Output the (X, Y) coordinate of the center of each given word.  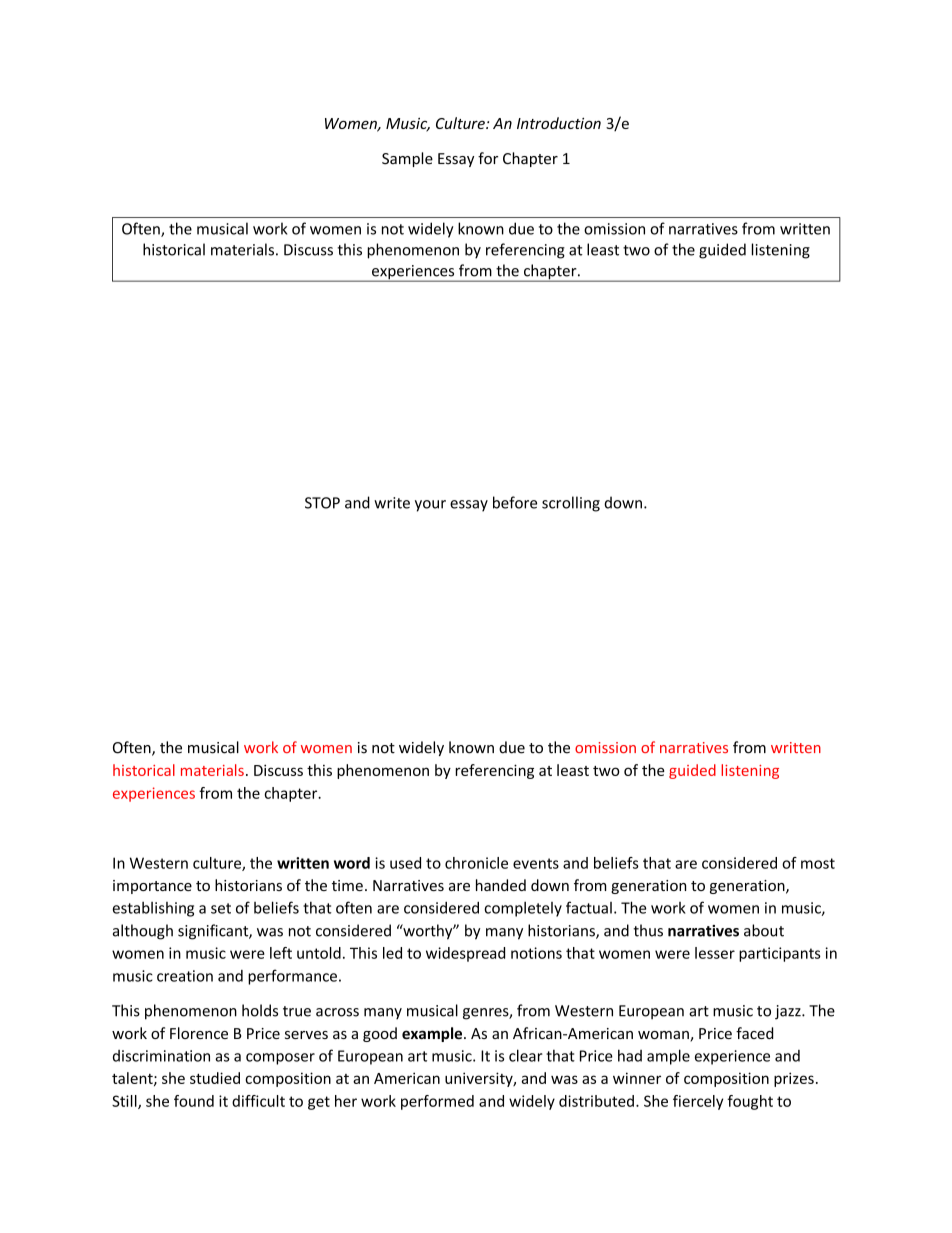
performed (437, 1102)
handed (501, 885)
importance (152, 887)
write (392, 503)
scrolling (571, 504)
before (515, 502)
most (818, 863)
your (430, 506)
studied (215, 1078)
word (352, 863)
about (764, 930)
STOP (322, 503)
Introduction (559, 123)
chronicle (476, 863)
